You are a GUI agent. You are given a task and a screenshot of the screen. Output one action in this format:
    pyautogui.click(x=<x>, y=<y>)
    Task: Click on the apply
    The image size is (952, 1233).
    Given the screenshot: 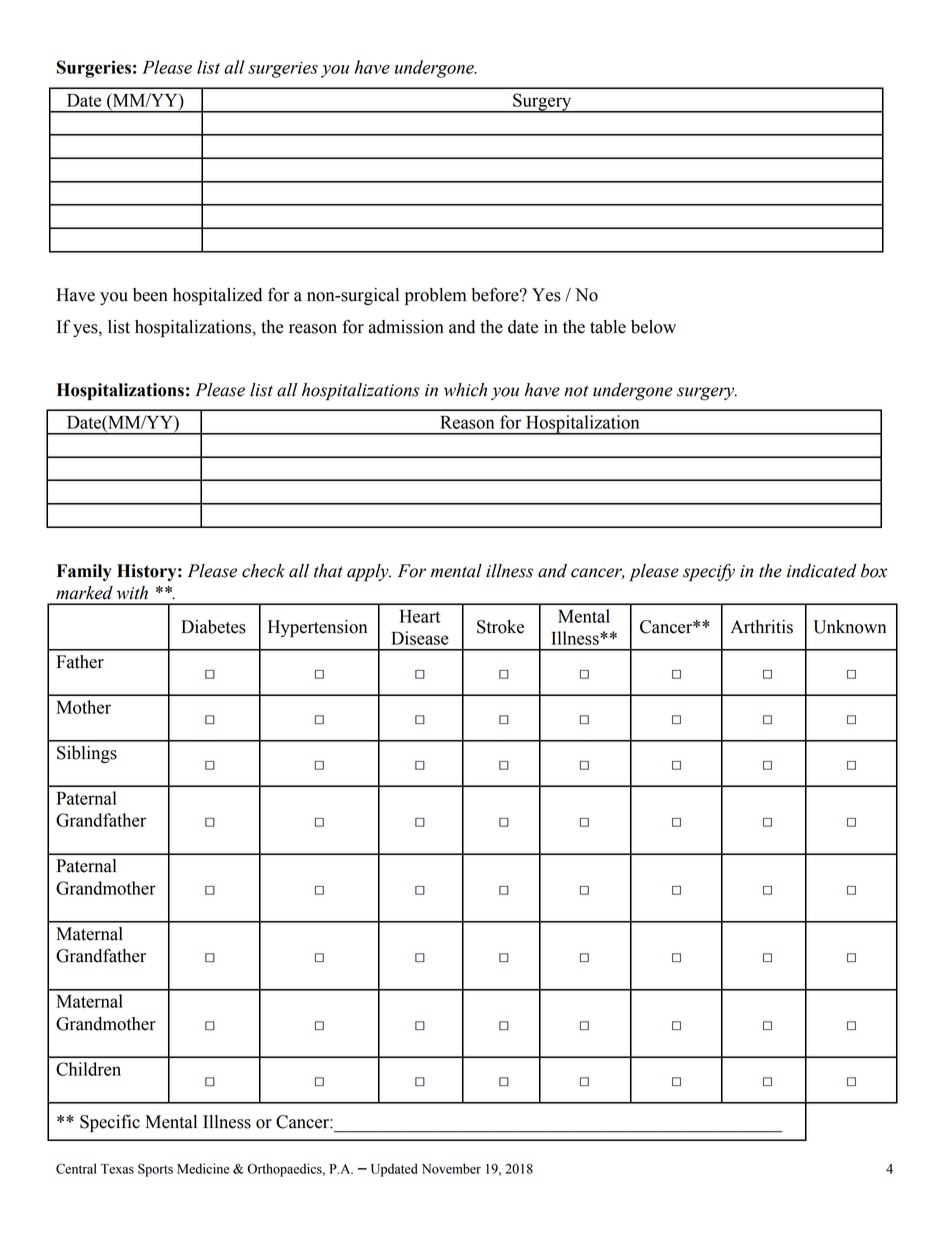 What is the action you would take?
    pyautogui.click(x=369, y=573)
